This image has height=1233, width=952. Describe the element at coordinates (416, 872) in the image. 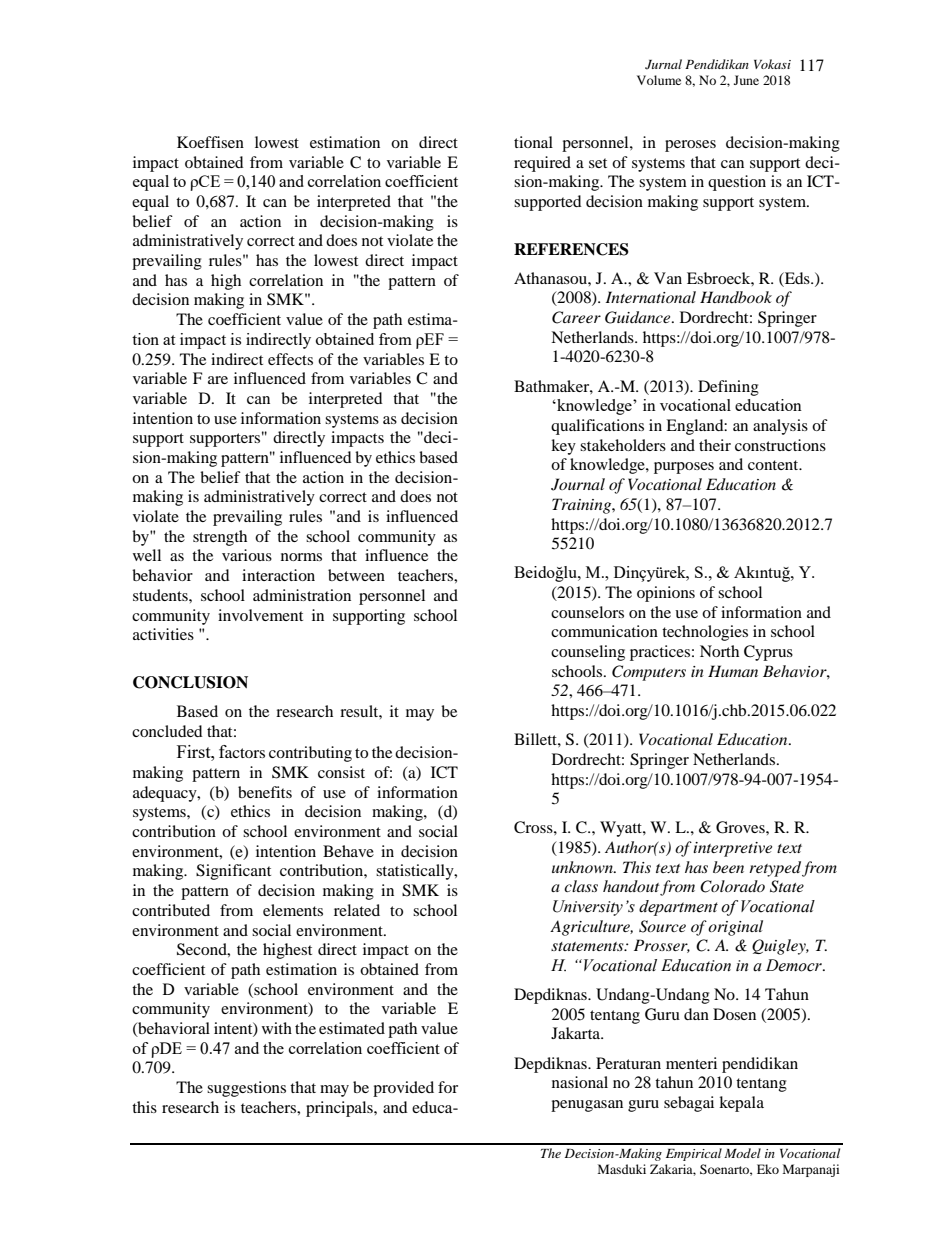

I see `statistically` at that location.
